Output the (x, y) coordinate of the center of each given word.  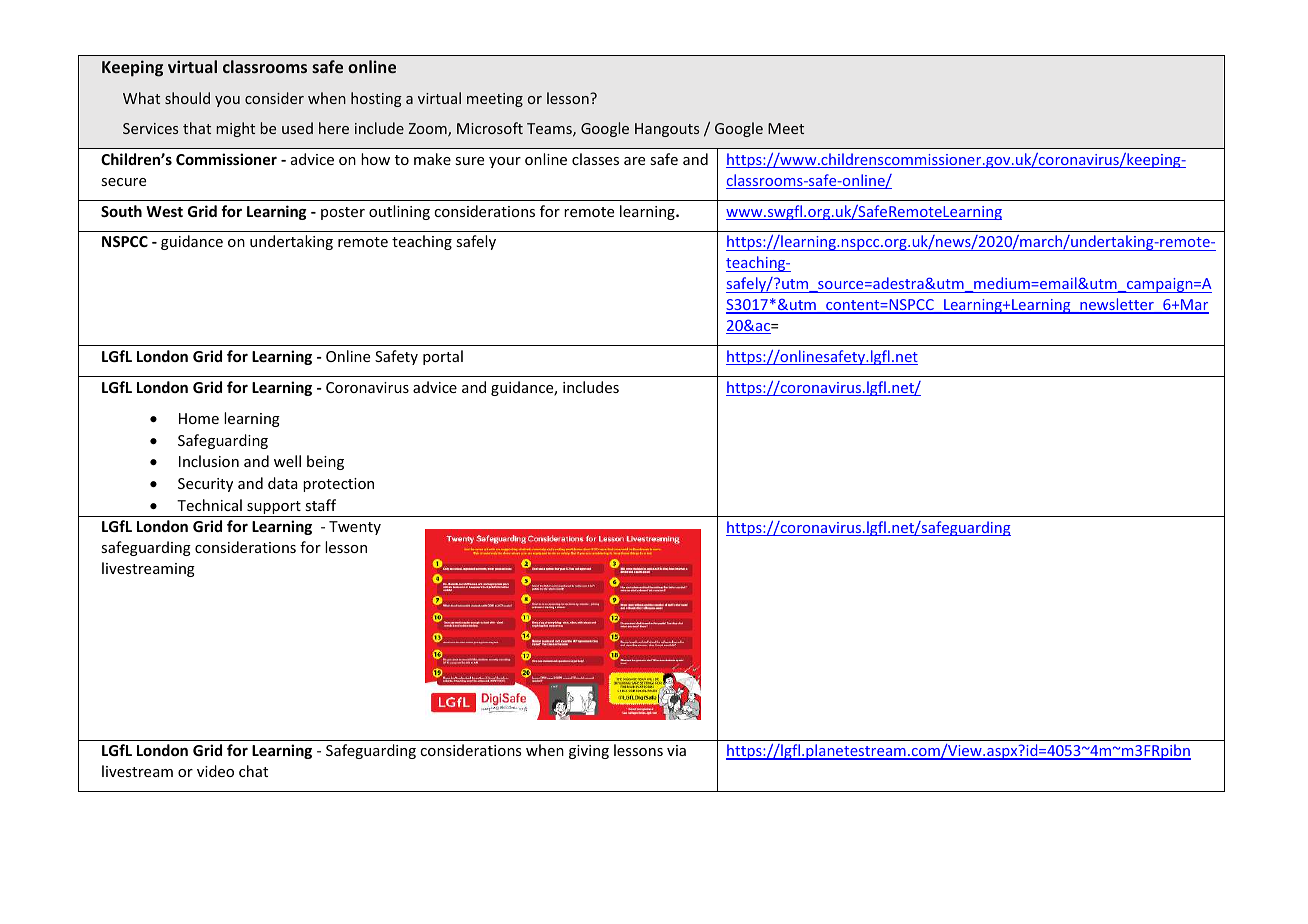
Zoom (429, 130)
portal (443, 357)
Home (199, 418)
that (197, 128)
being (325, 462)
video (215, 771)
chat (253, 771)
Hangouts (667, 130)
